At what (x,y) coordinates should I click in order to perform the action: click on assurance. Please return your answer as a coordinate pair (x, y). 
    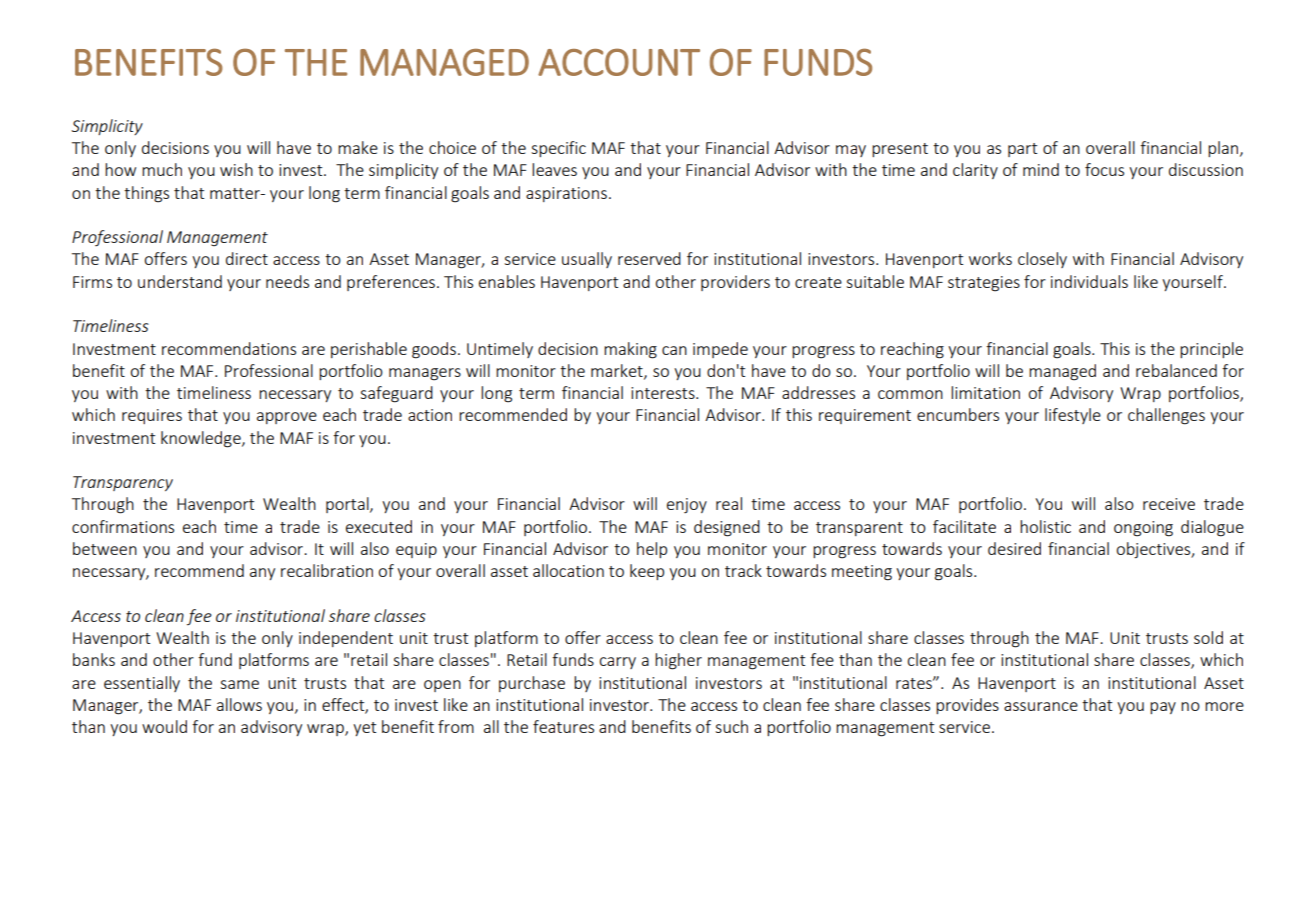
    Looking at the image, I should click on (1041, 706).
